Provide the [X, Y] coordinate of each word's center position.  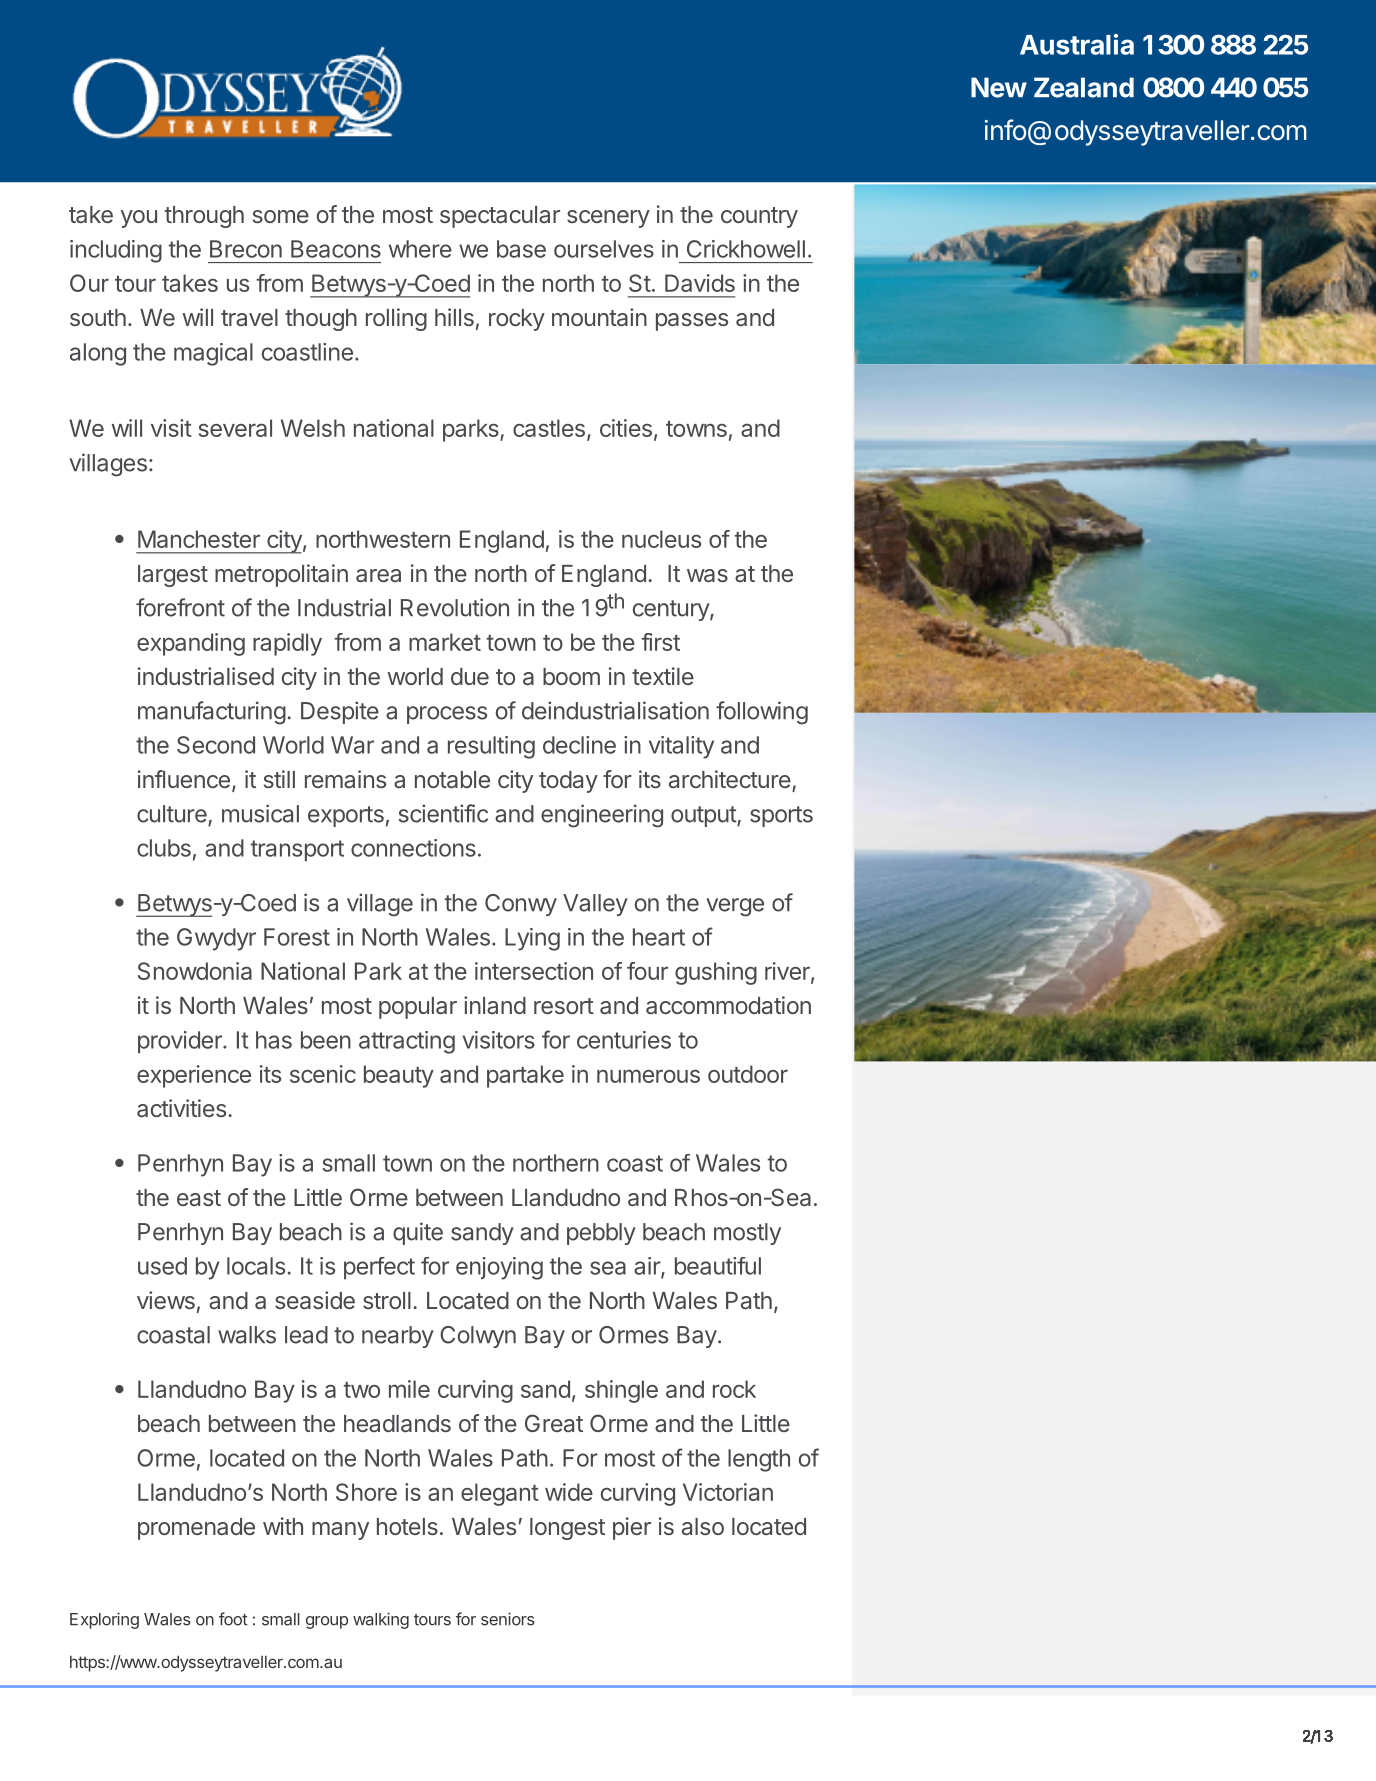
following [762, 713]
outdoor [748, 1074]
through [204, 217]
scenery [608, 219]
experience [194, 1076]
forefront [180, 607]
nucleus [661, 539]
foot [233, 1619]
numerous [648, 1076]
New [999, 87]
